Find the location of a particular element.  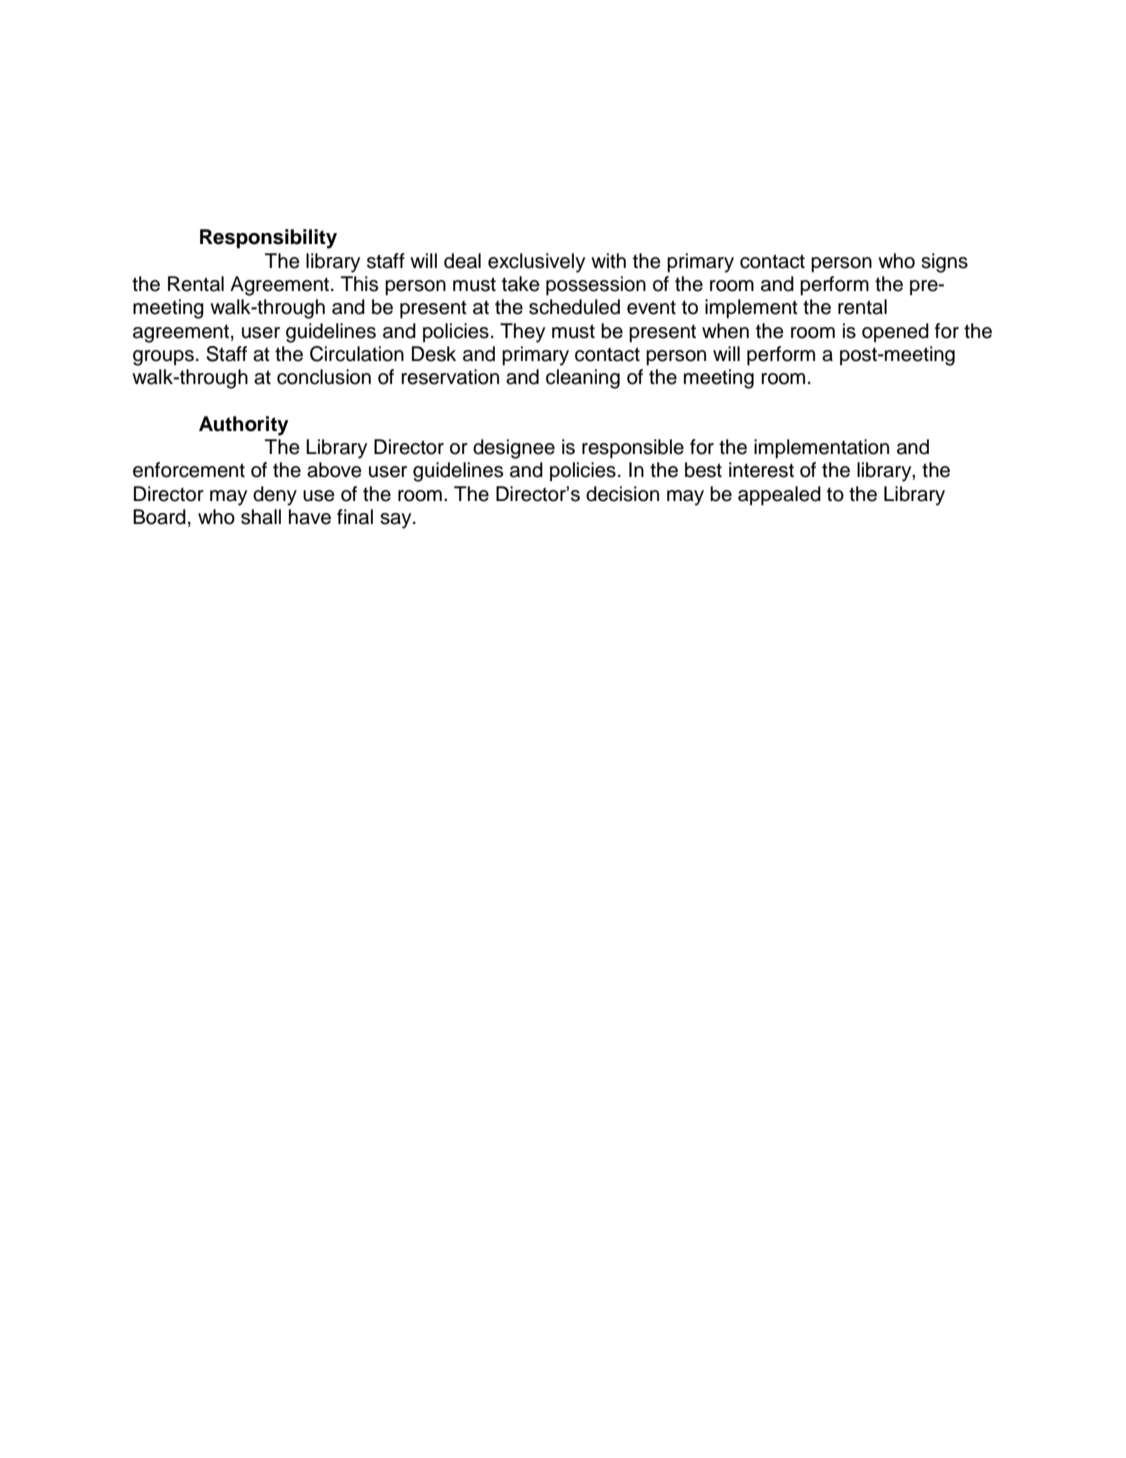

Authority is located at coordinates (244, 426).
